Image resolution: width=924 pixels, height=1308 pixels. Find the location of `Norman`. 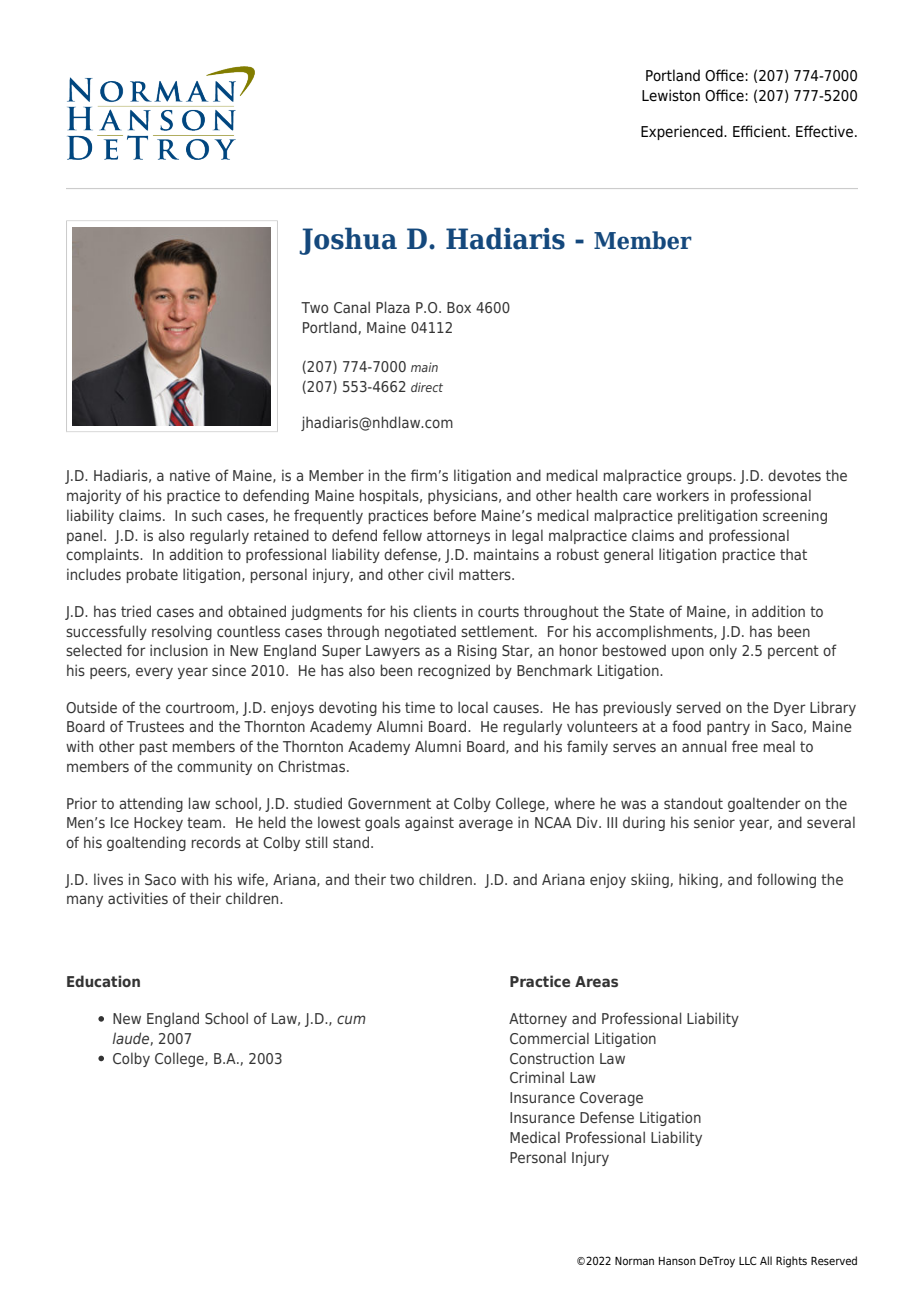

Norman is located at coordinates (634, 1261).
